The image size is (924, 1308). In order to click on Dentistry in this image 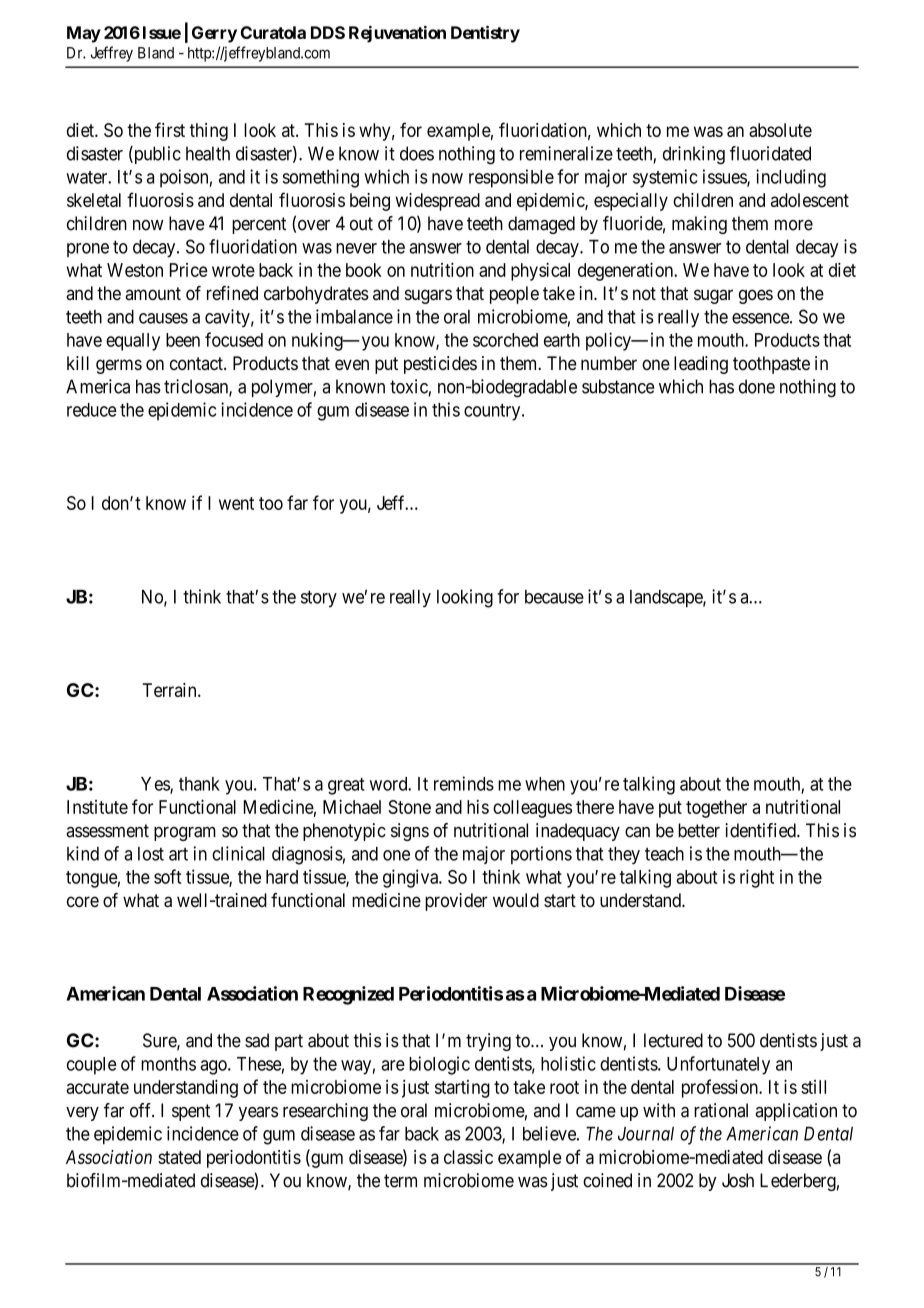, I will do `click(485, 34)`.
